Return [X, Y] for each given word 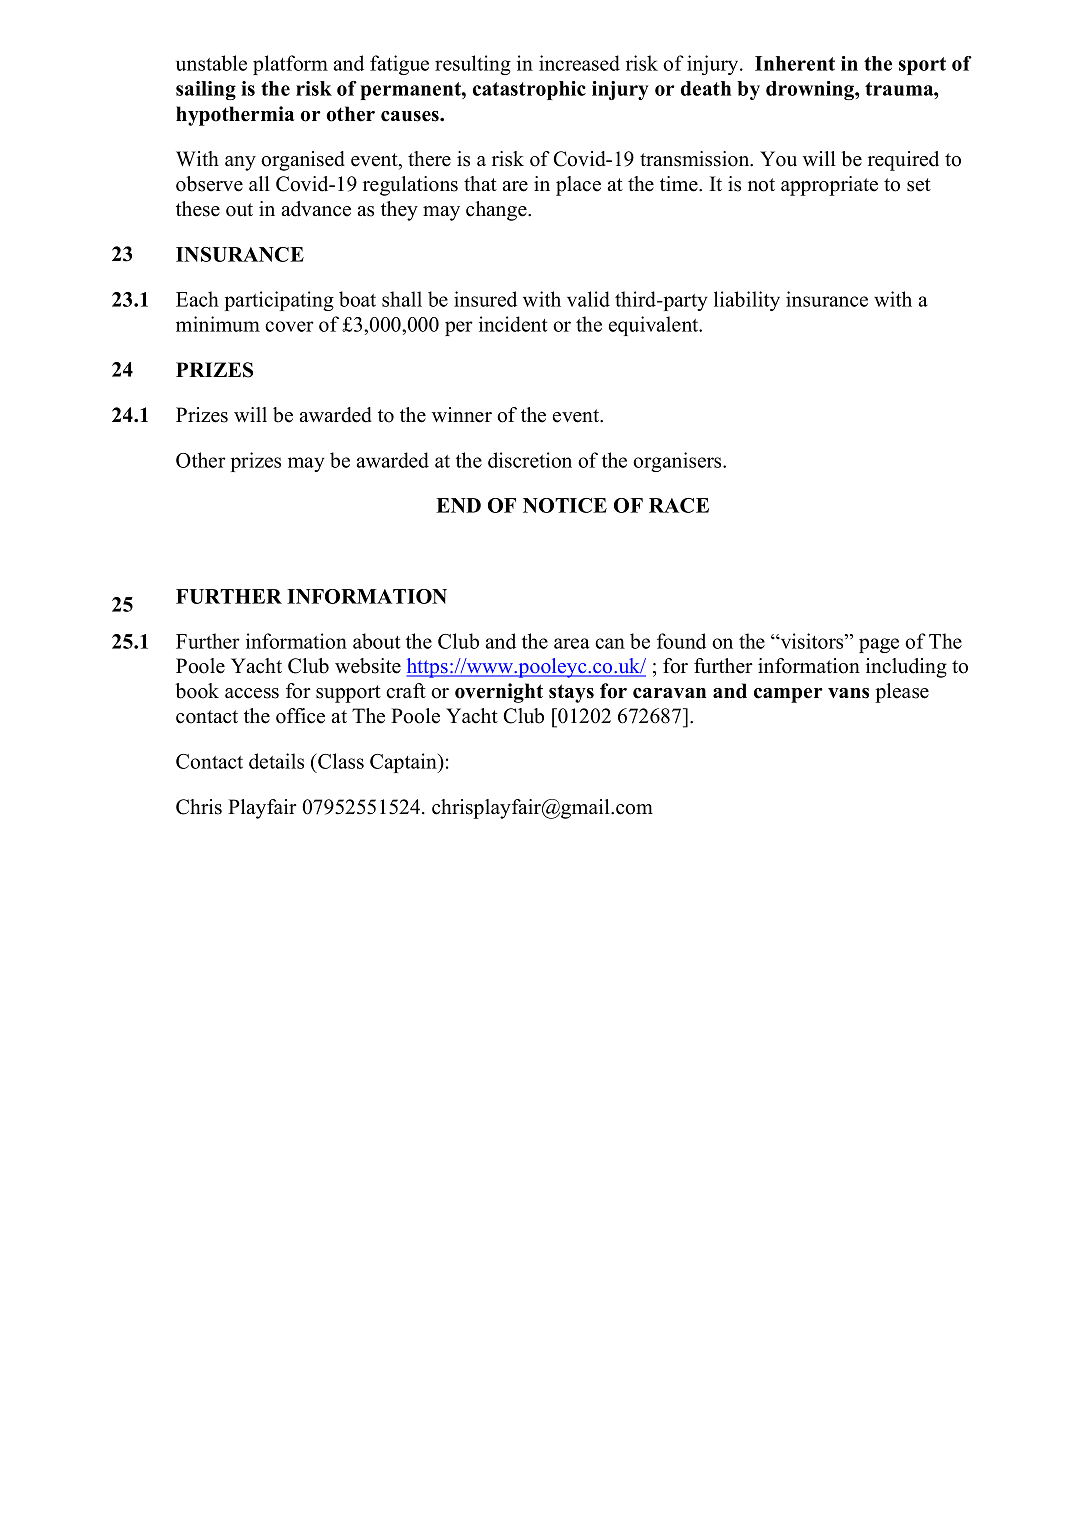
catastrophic [529, 90]
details [276, 761]
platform [290, 65]
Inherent [795, 63]
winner [462, 415]
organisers [678, 462]
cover [289, 326]
